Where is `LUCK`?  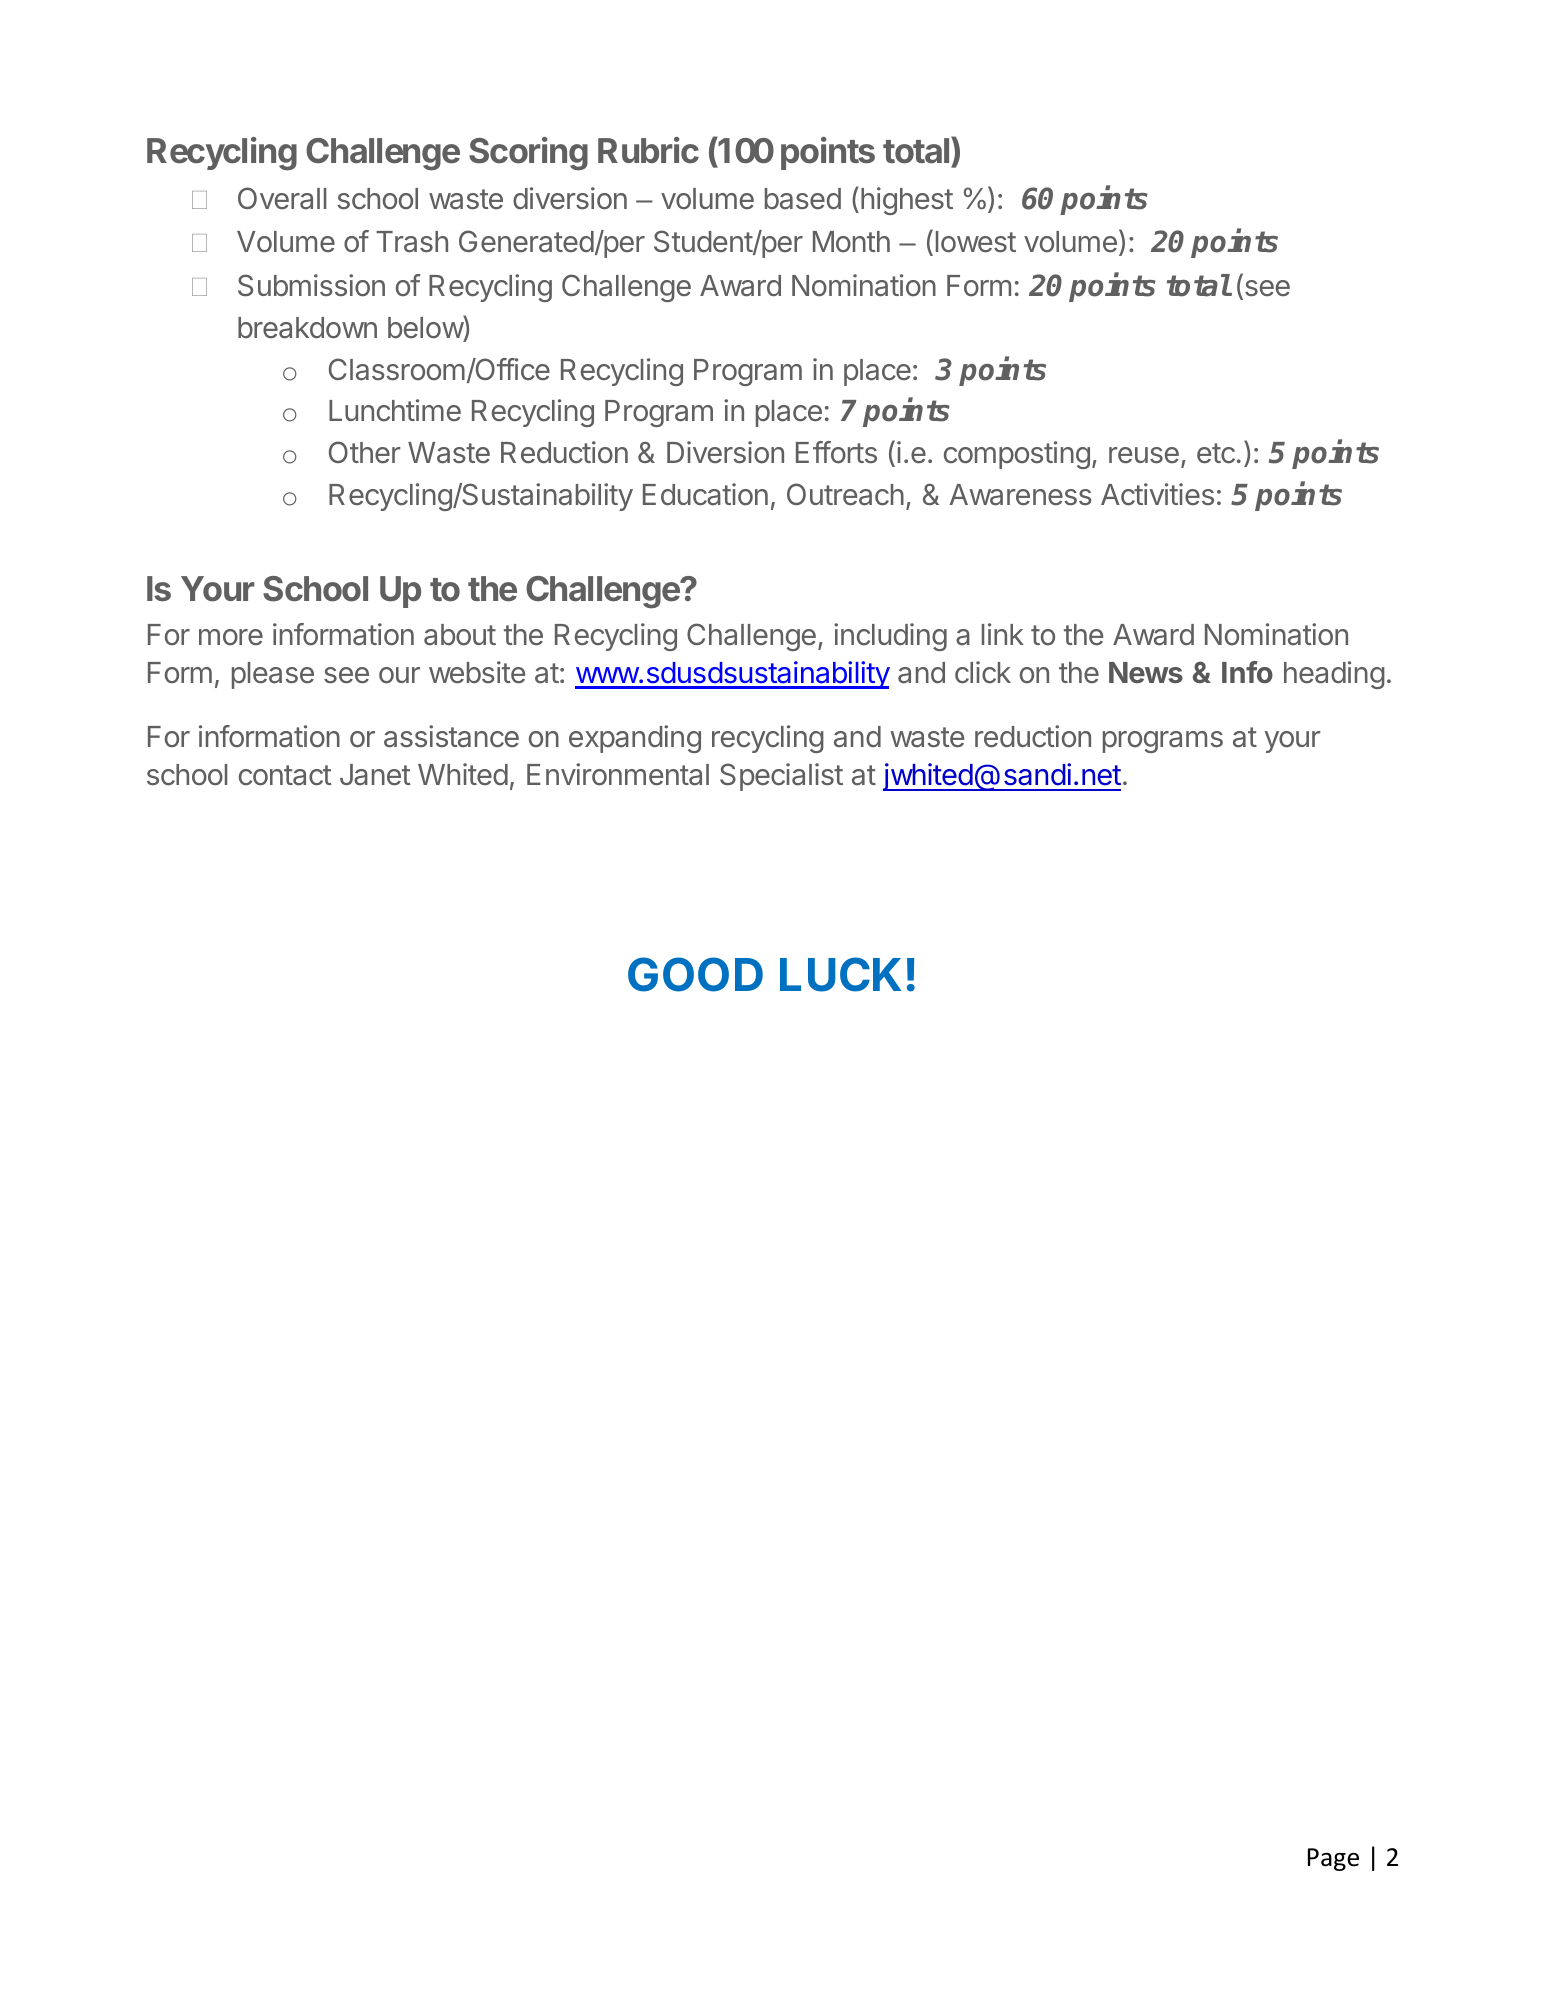
LUCK is located at coordinates (840, 974).
